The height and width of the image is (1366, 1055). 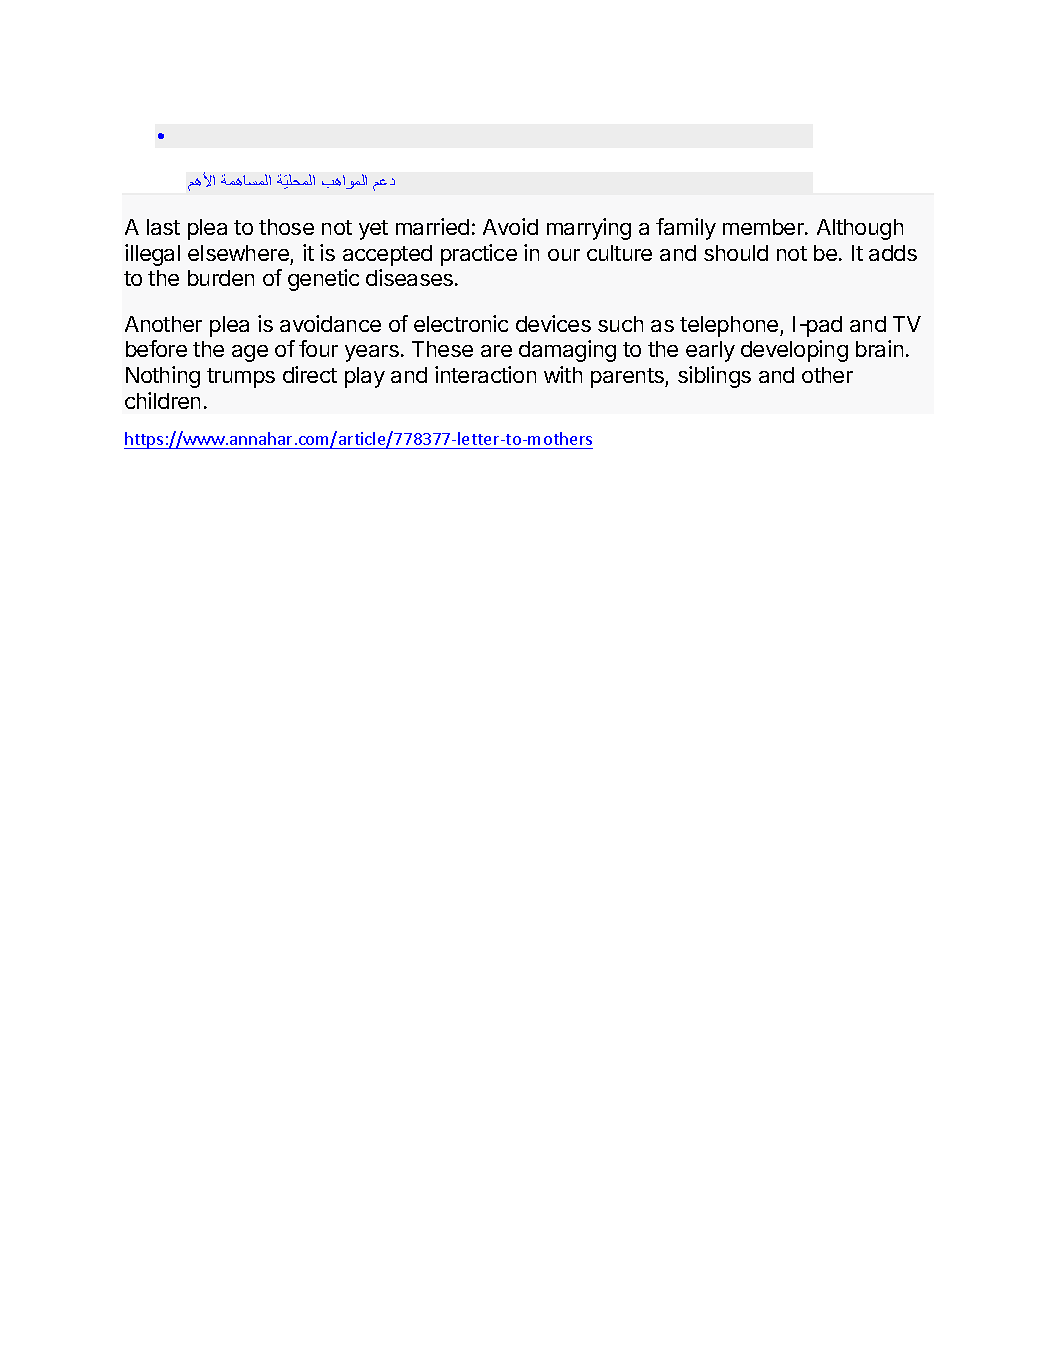 I want to click on age, so click(x=250, y=353).
